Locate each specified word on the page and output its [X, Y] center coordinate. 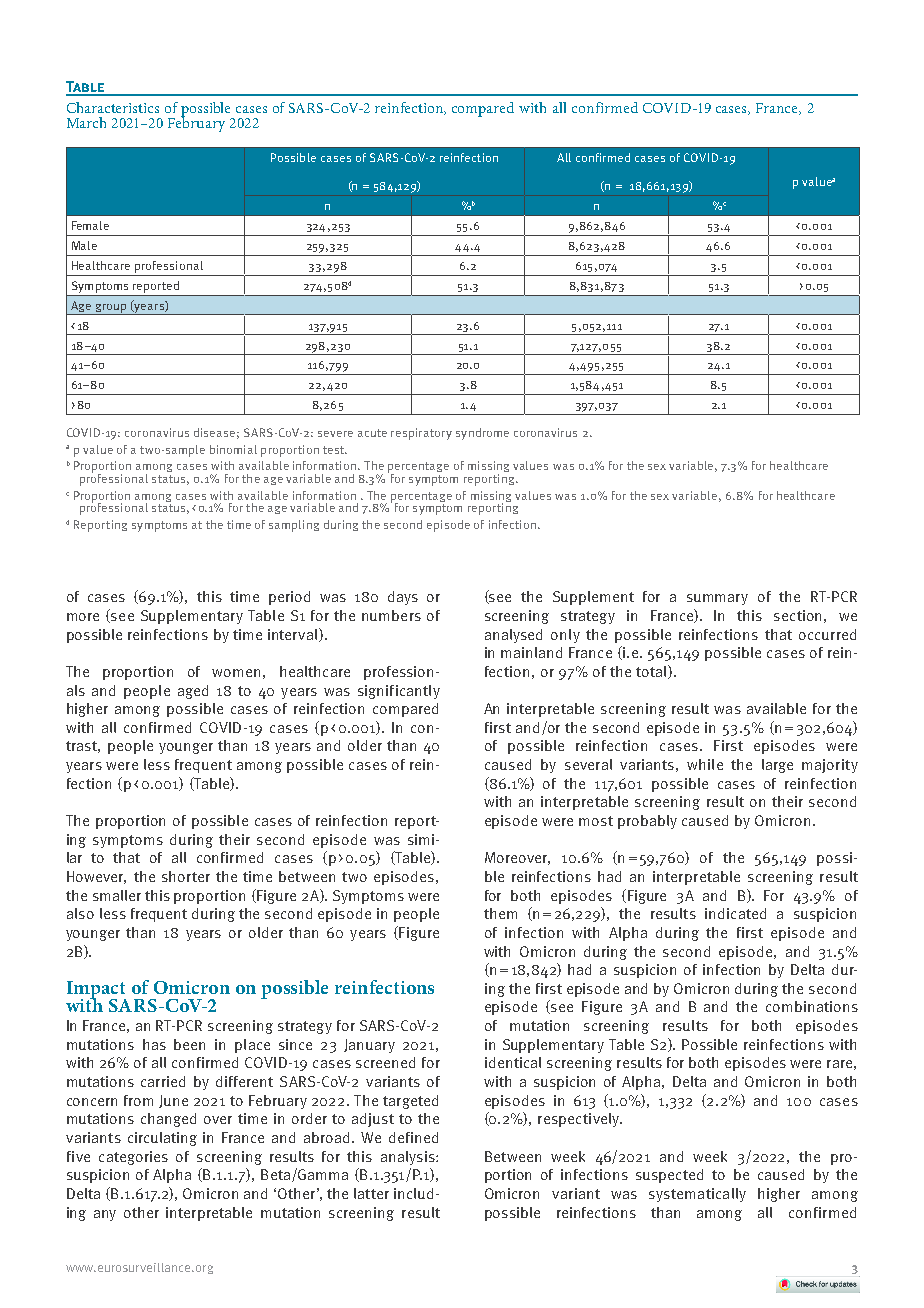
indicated [735, 913]
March [86, 122]
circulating [162, 1139]
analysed [513, 636]
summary [717, 599]
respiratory [421, 434]
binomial [233, 449]
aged [193, 692]
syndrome [482, 434]
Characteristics [113, 107]
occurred [827, 634]
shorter [186, 876]
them [500, 913]
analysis [409, 1158]
